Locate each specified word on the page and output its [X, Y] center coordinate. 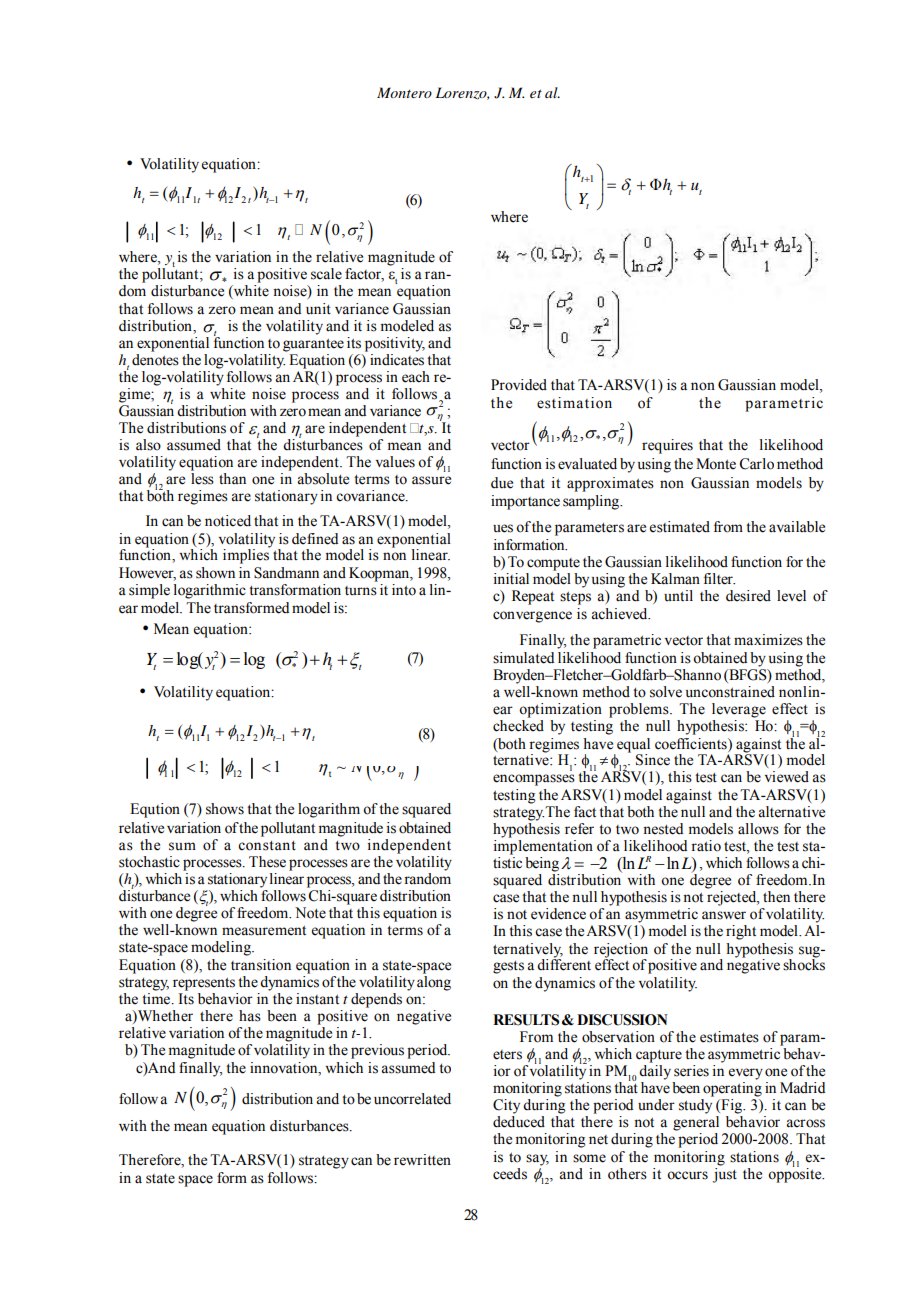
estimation [574, 403]
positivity [395, 344]
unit [318, 309]
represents [204, 984]
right [741, 932]
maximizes [768, 640]
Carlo [756, 464]
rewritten [422, 1160]
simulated [523, 658]
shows [225, 809]
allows [758, 829]
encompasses [534, 780]
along [434, 982]
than [232, 478]
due [502, 483]
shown [215, 573]
